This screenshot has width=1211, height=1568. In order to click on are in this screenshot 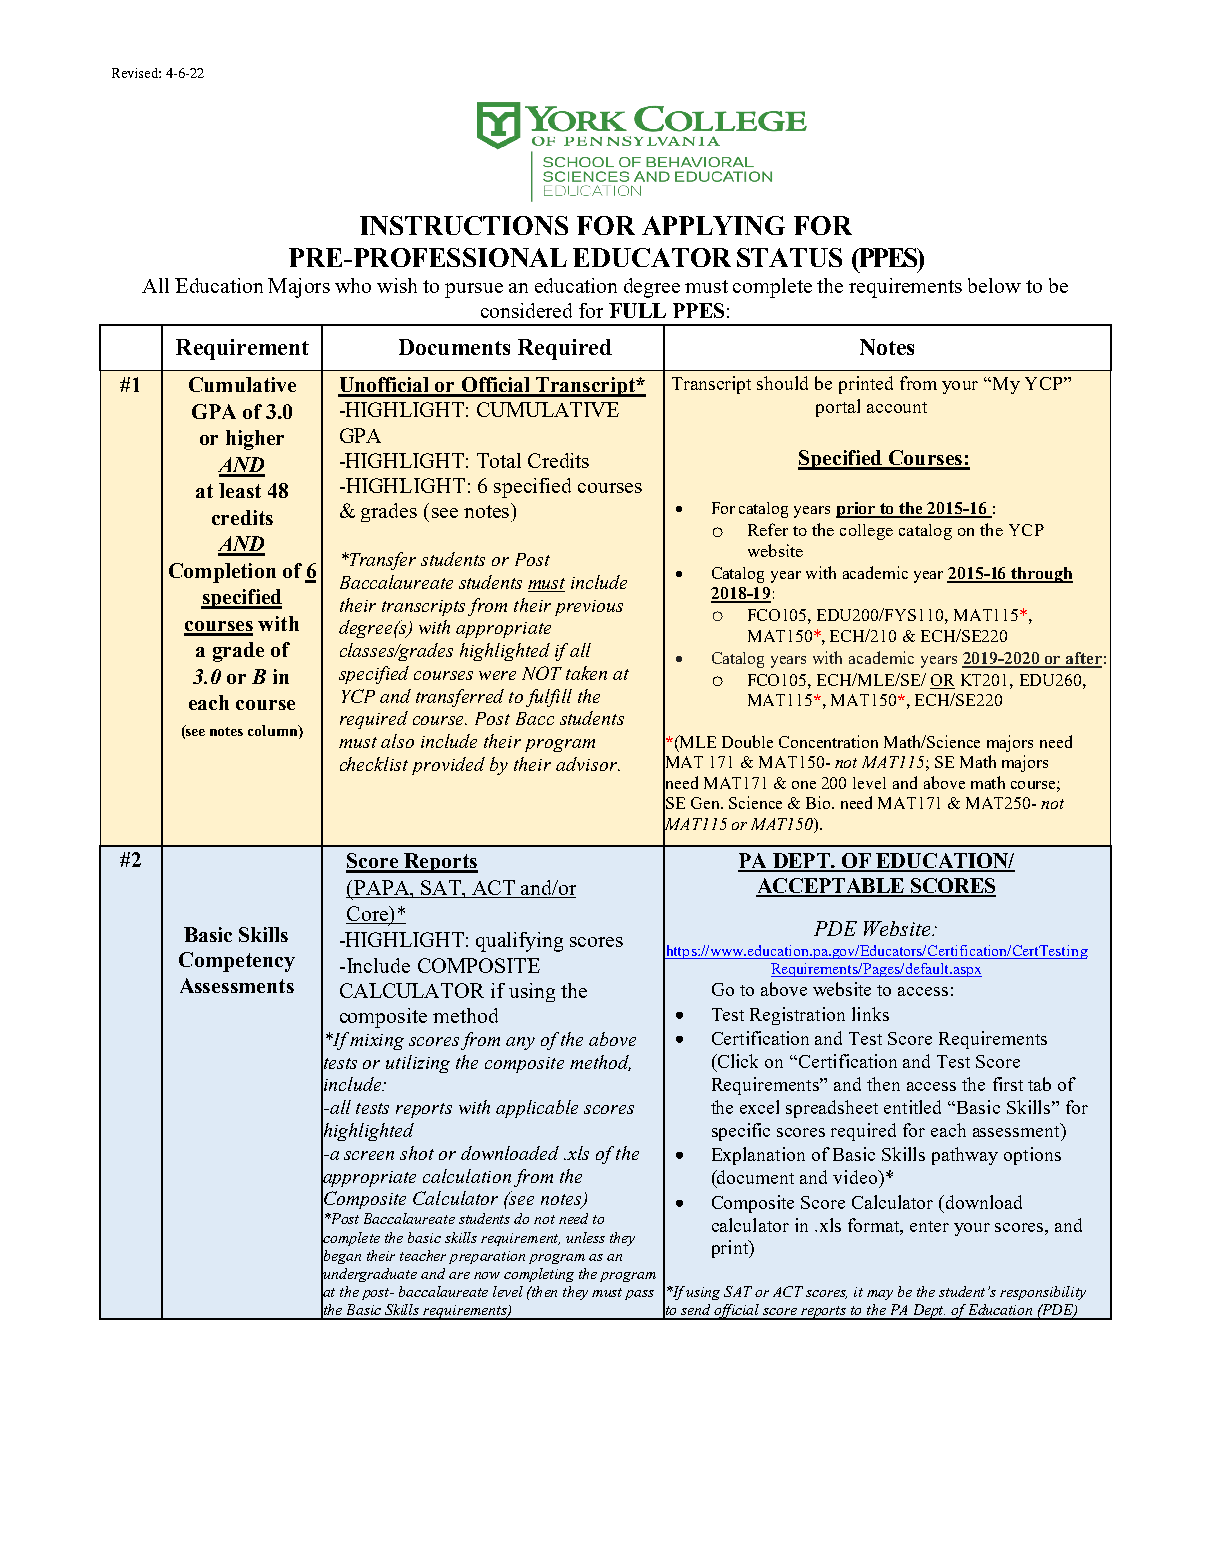, I will do `click(459, 1275)`.
